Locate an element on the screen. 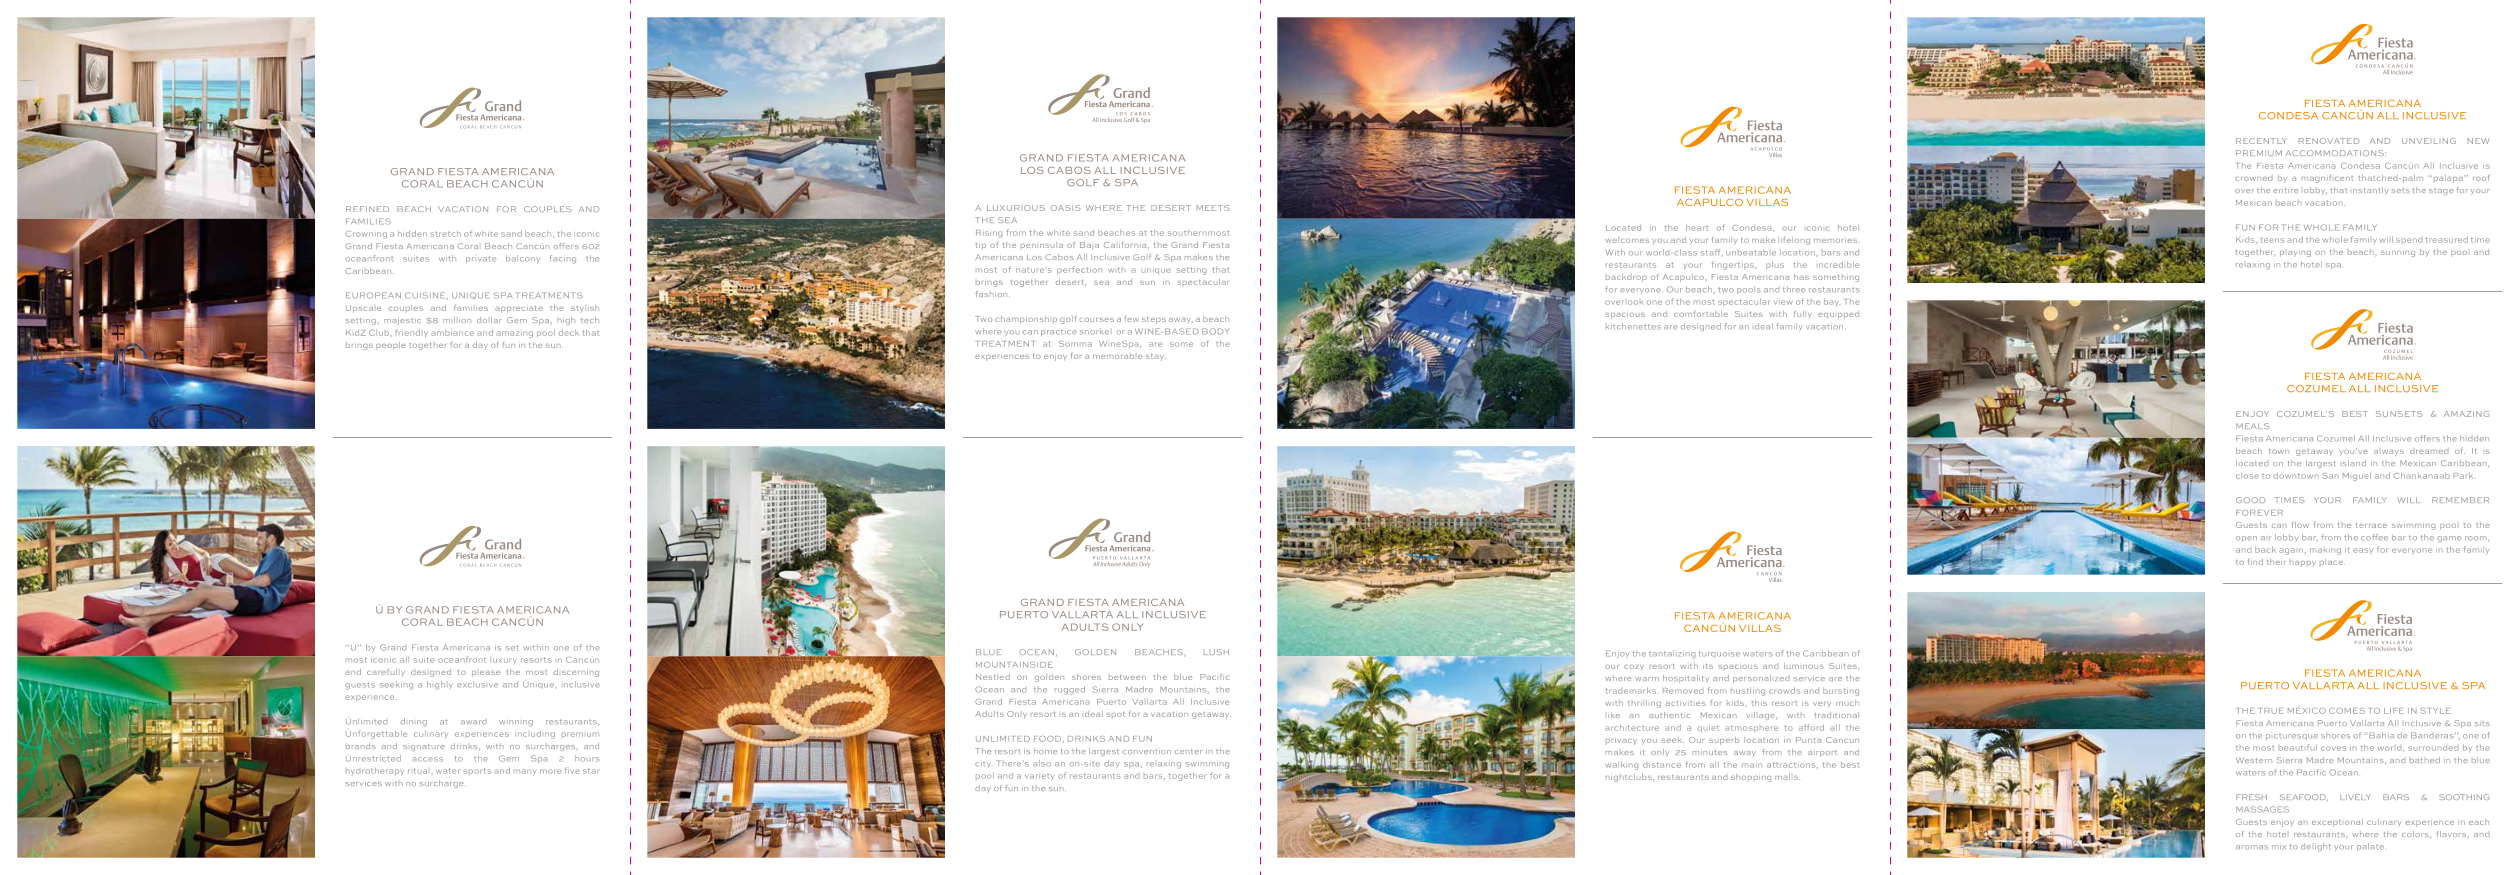 This screenshot has height=875, width=2520. discerning is located at coordinates (576, 673).
